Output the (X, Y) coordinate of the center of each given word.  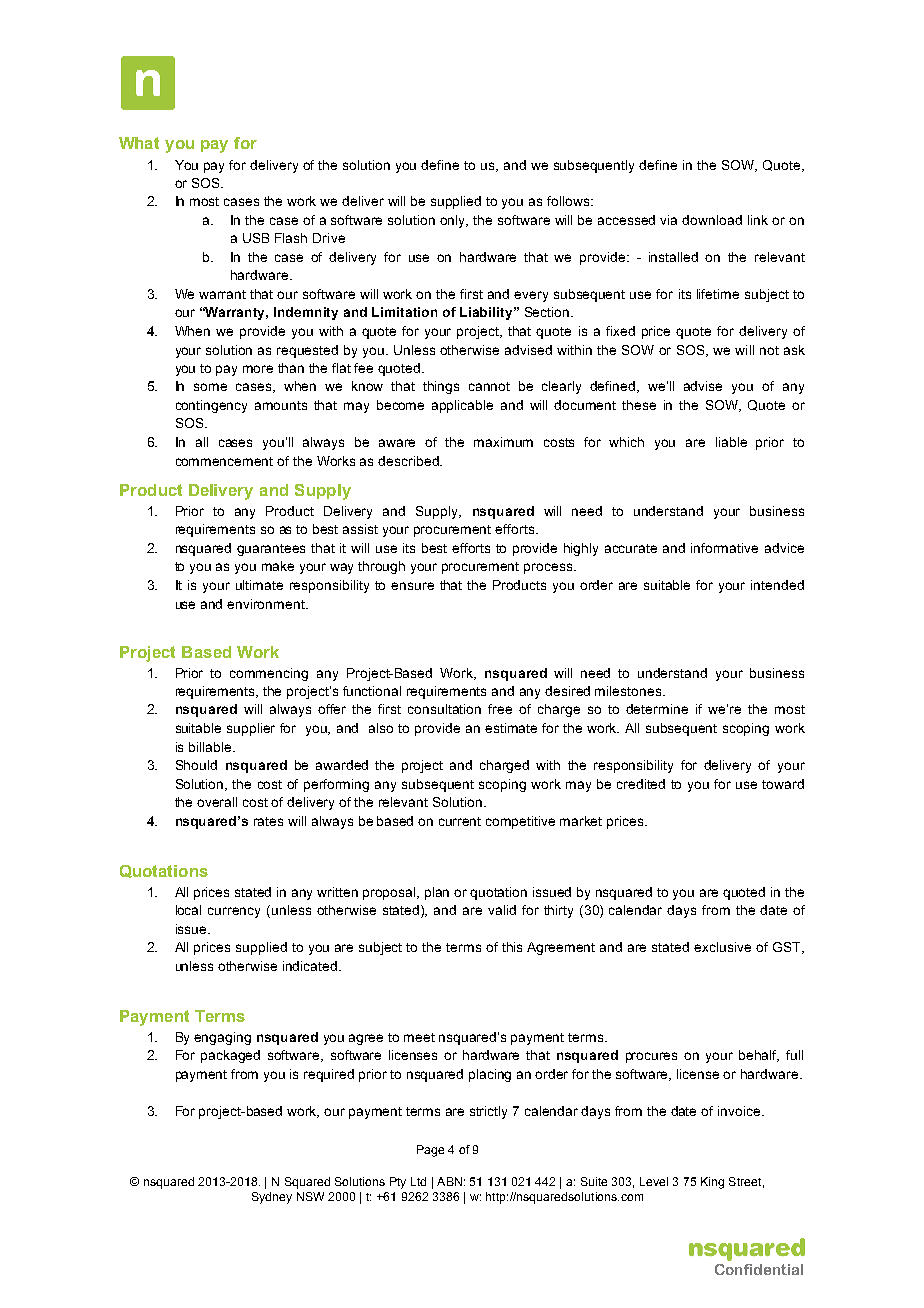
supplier (251, 729)
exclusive (722, 947)
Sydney (272, 1198)
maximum (503, 442)
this (512, 947)
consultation (444, 709)
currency (234, 912)
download (712, 220)
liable (731, 442)
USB (256, 238)
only (454, 221)
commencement (224, 461)
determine (657, 709)
